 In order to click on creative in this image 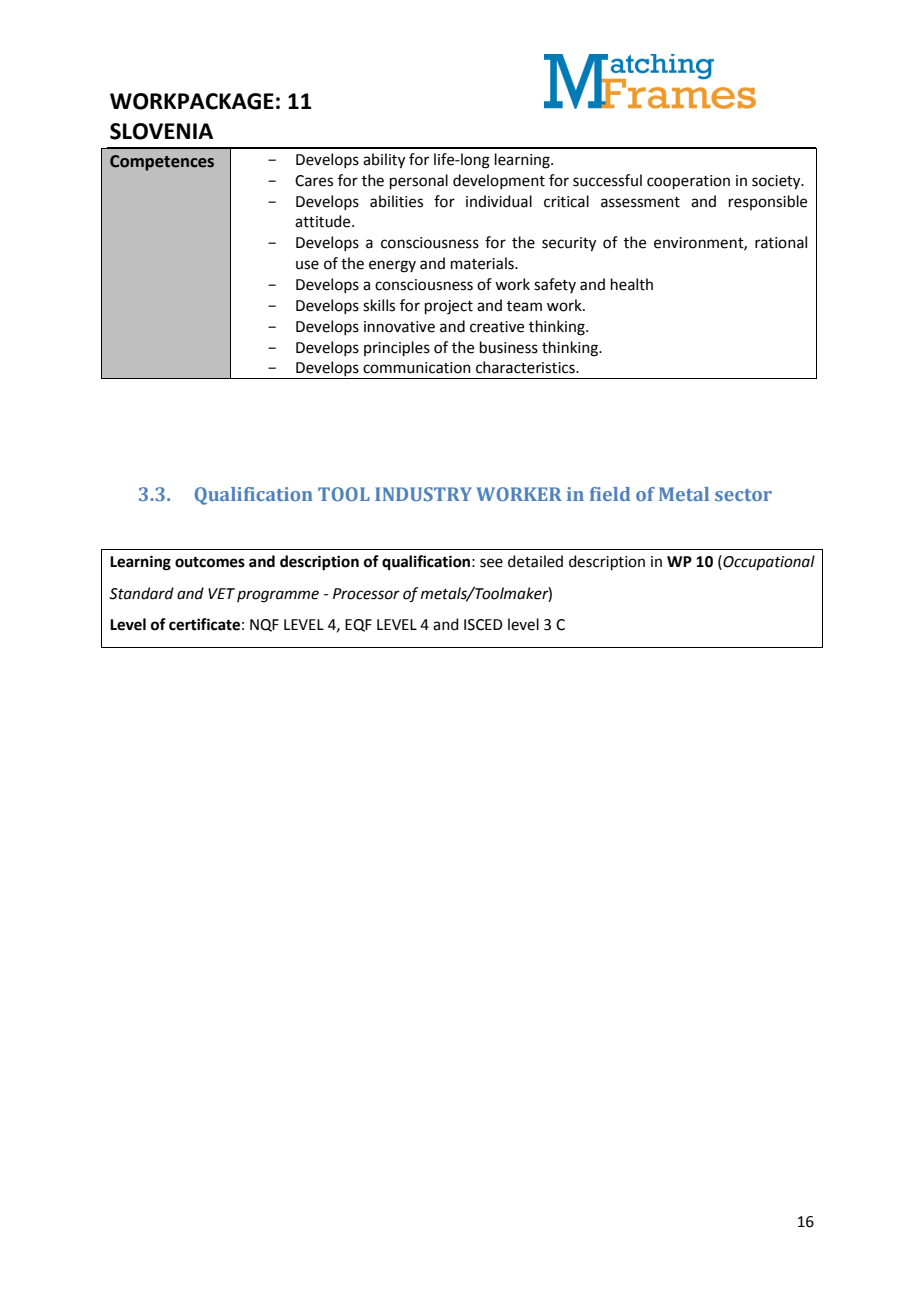, I will do `click(497, 327)`.
